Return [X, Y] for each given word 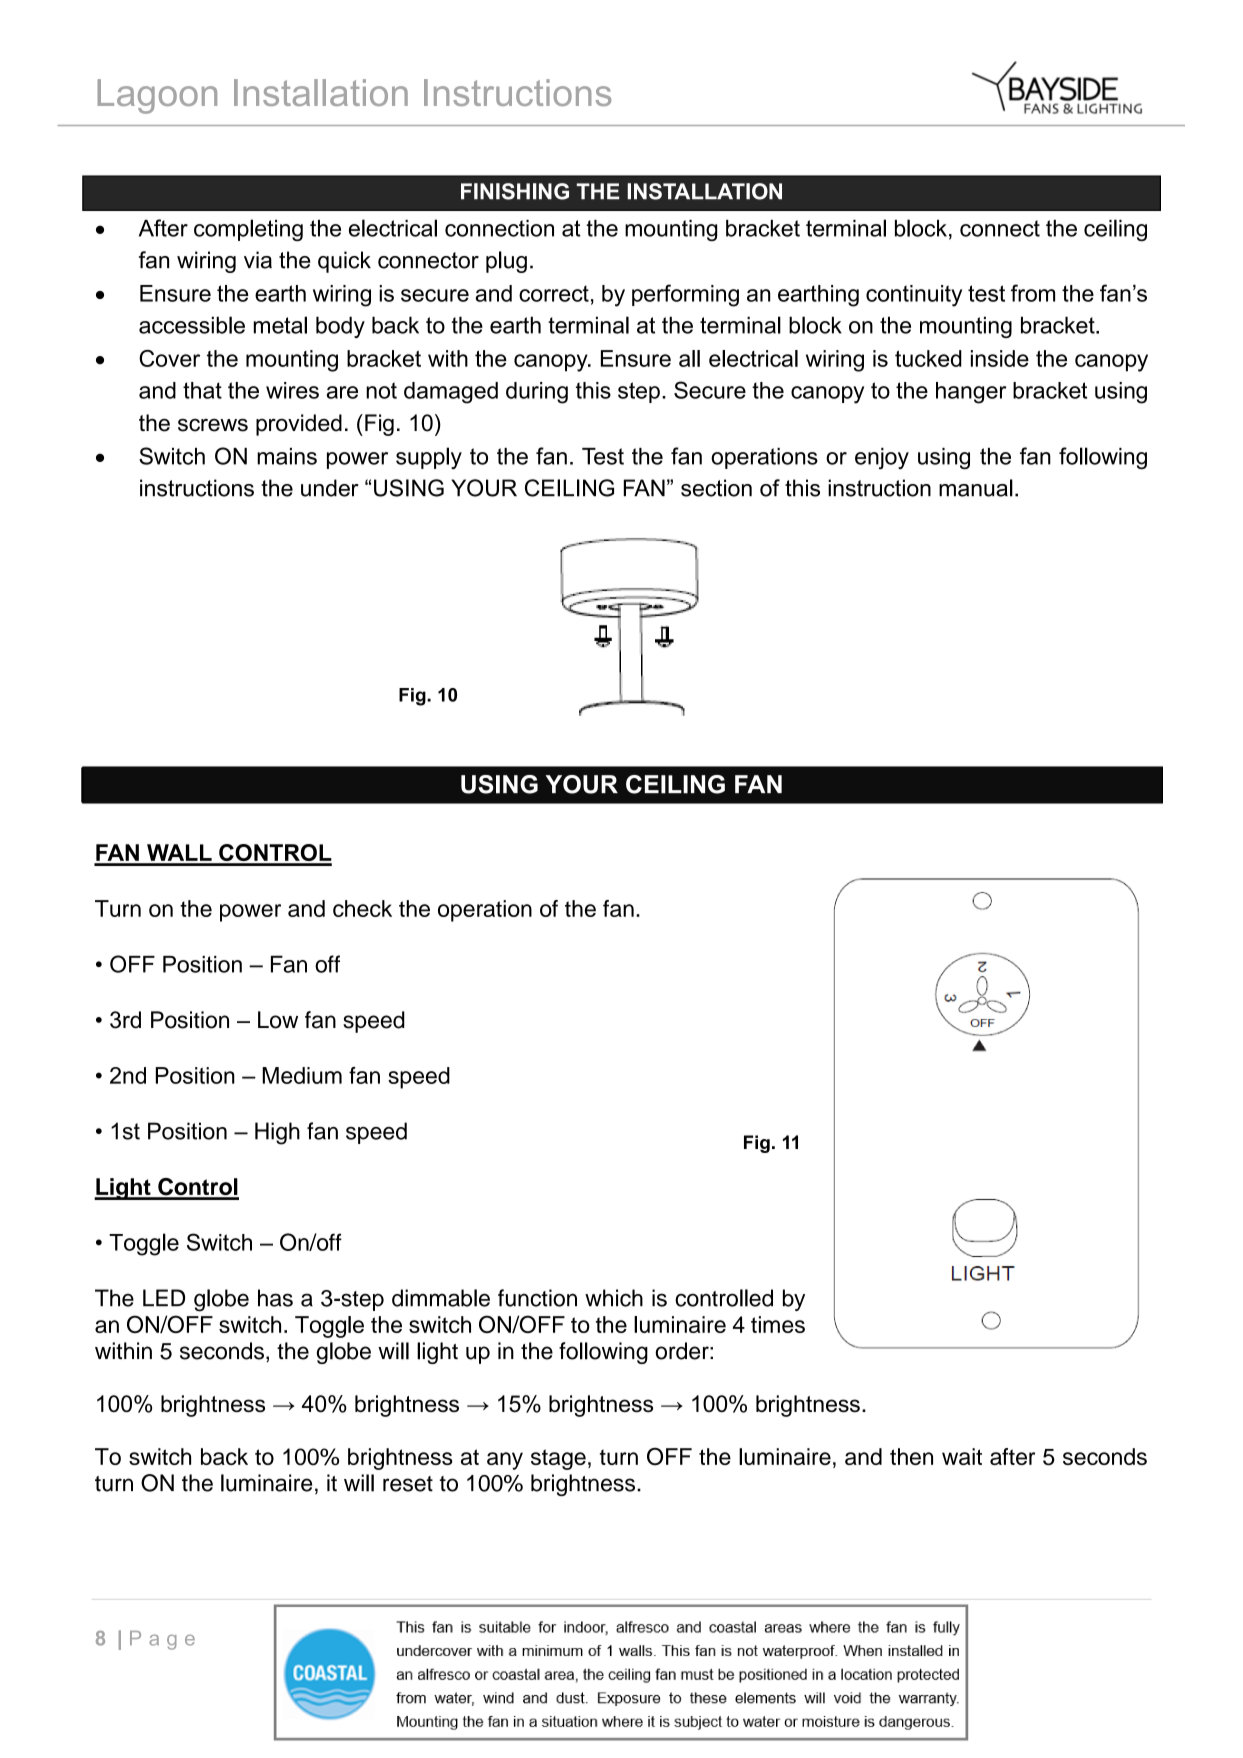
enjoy [882, 458]
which [614, 1298]
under [330, 488]
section [716, 488]
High [277, 1133]
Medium [302, 1075]
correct [554, 293]
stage [558, 1459]
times [778, 1324]
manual [976, 488]
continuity [914, 296]
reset [408, 1484]
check [362, 908]
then [911, 1456]
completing [248, 230]
